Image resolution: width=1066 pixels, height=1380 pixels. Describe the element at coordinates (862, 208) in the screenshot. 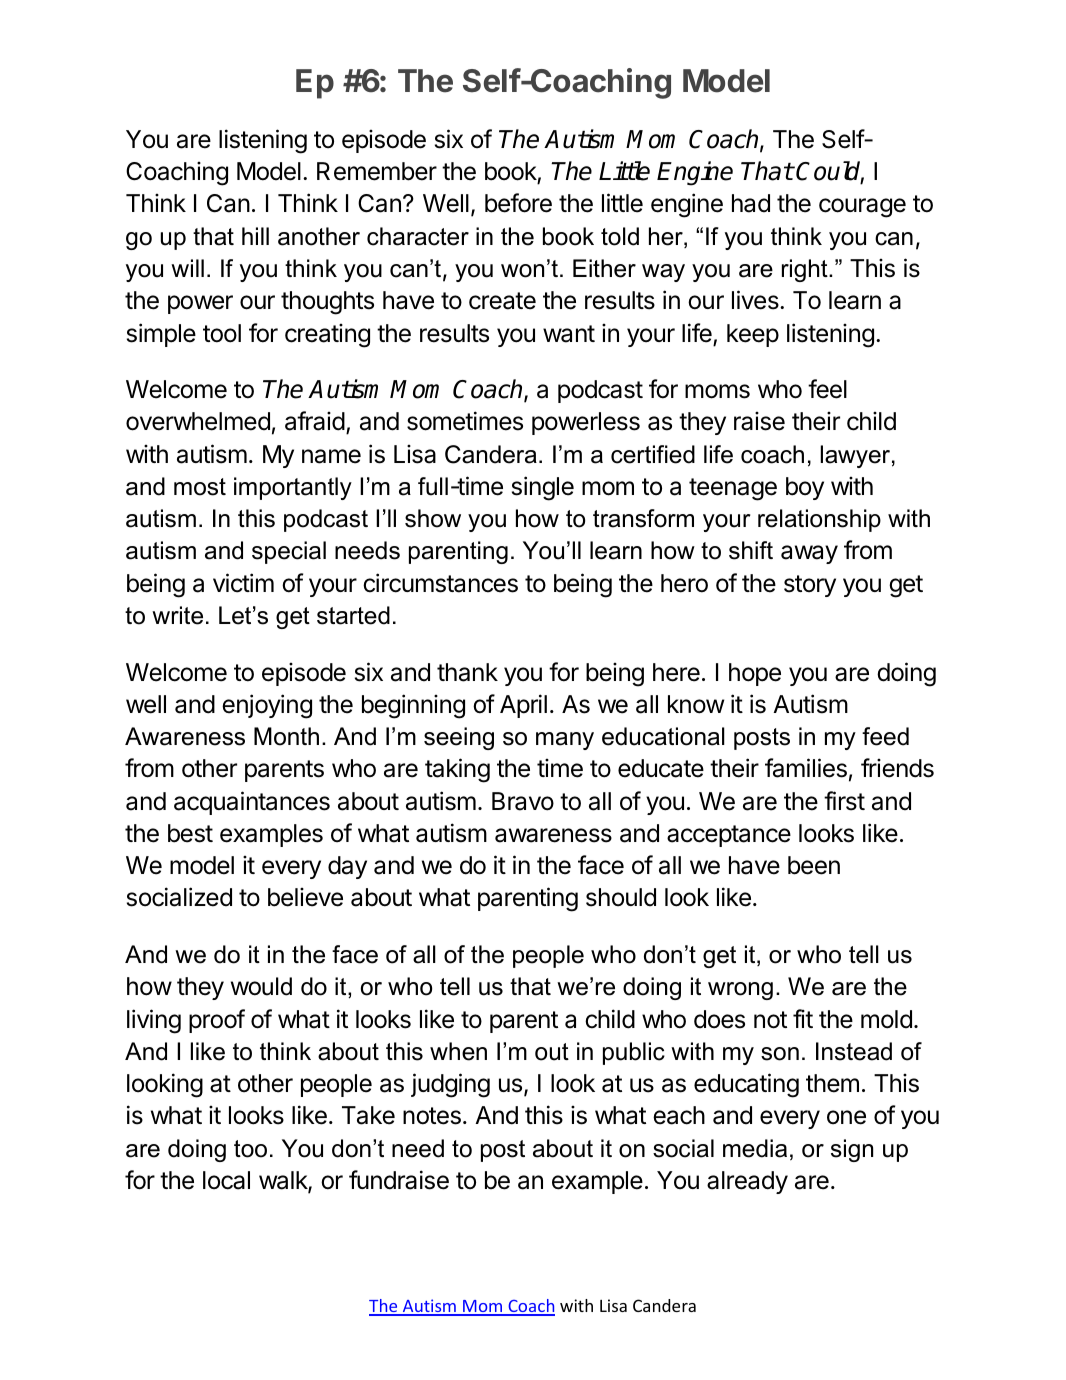

I see `courage` at that location.
